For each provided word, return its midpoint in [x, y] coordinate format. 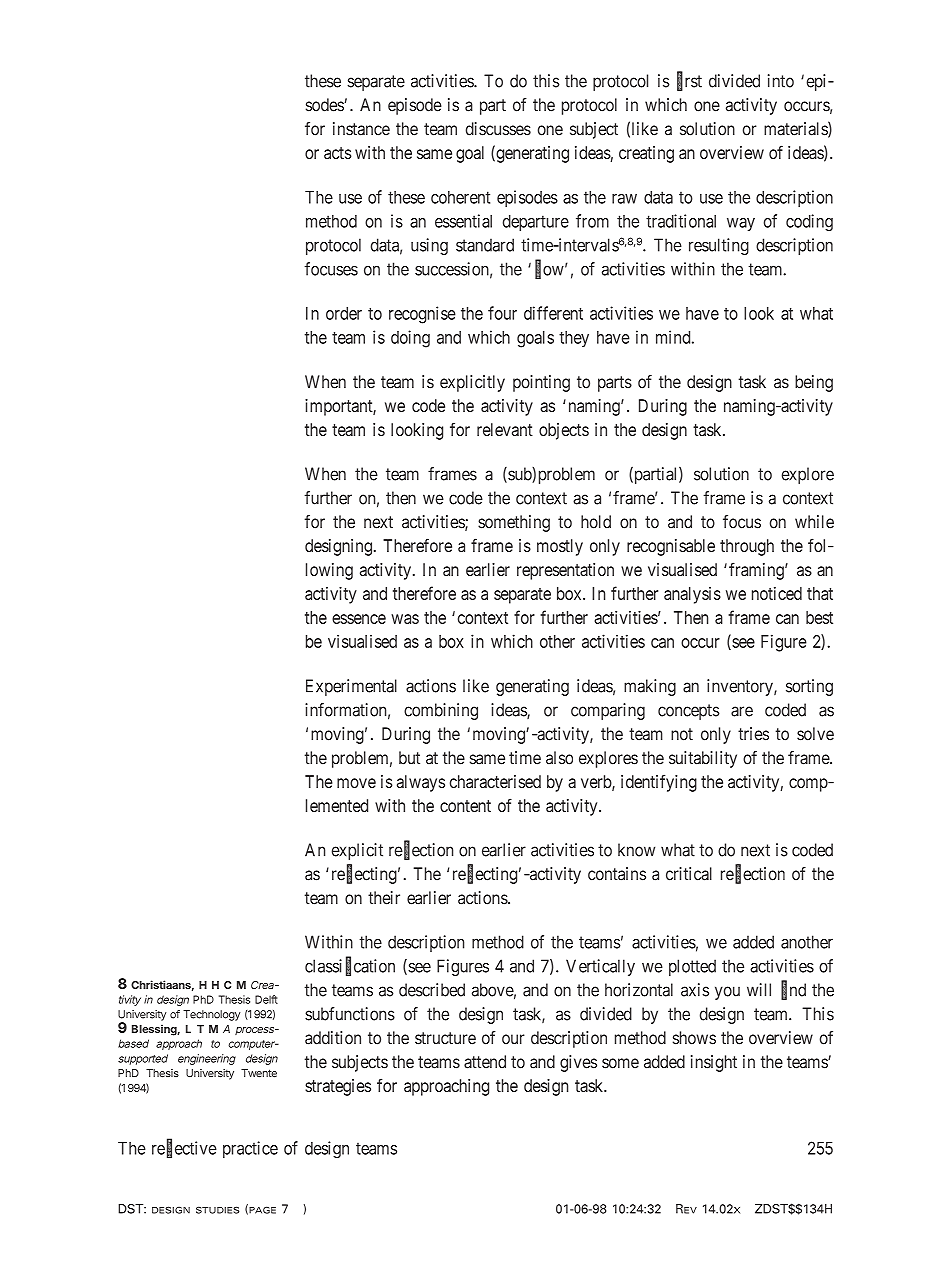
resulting [719, 246]
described [432, 990]
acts [337, 153]
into [781, 81]
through [747, 547]
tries [753, 734]
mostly [560, 547]
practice [250, 1149]
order [344, 313]
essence [359, 619]
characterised [495, 781]
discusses [498, 129]
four [502, 313]
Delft [266, 999]
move [356, 783]
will [759, 990]
